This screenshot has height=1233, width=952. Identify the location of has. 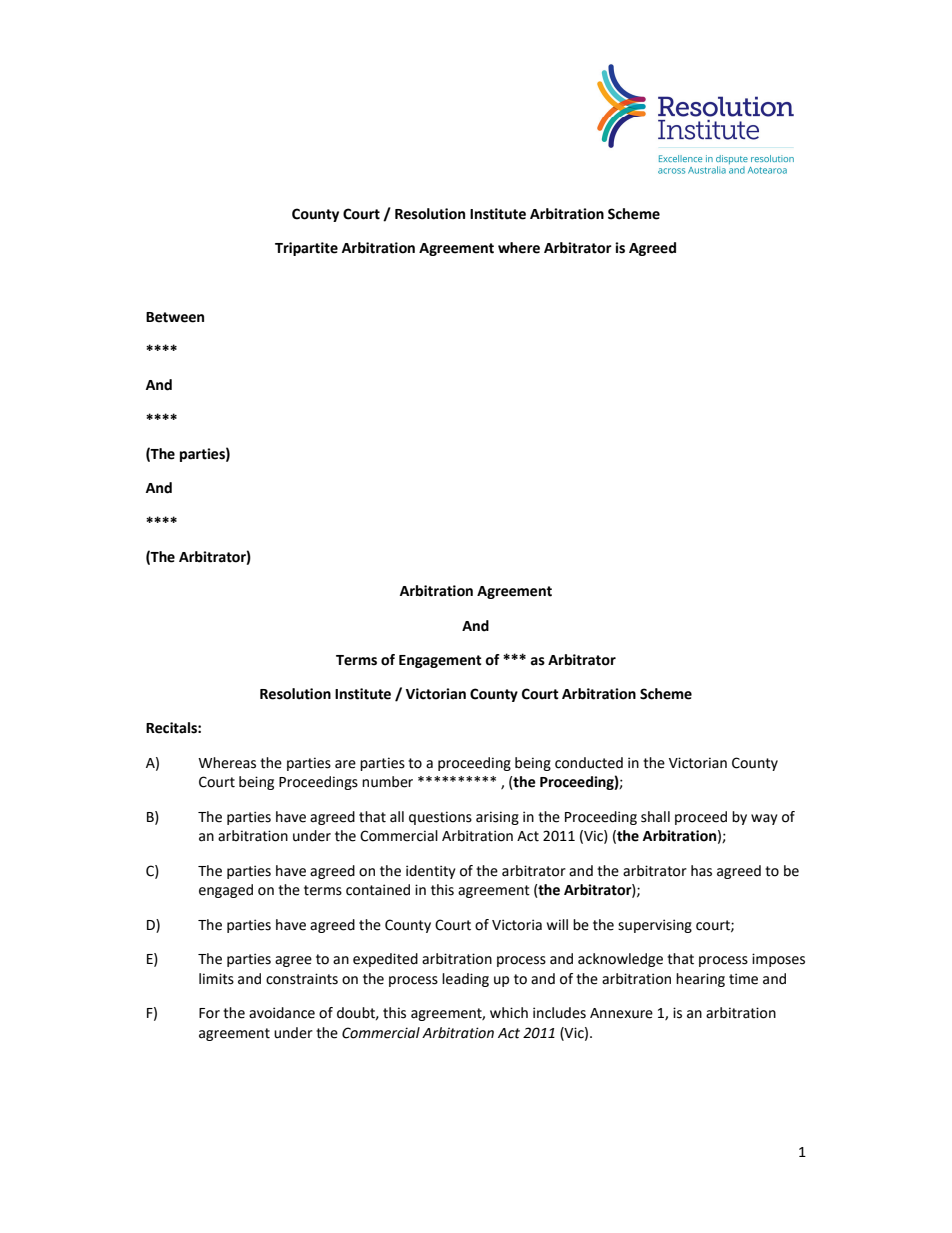
(701, 871).
